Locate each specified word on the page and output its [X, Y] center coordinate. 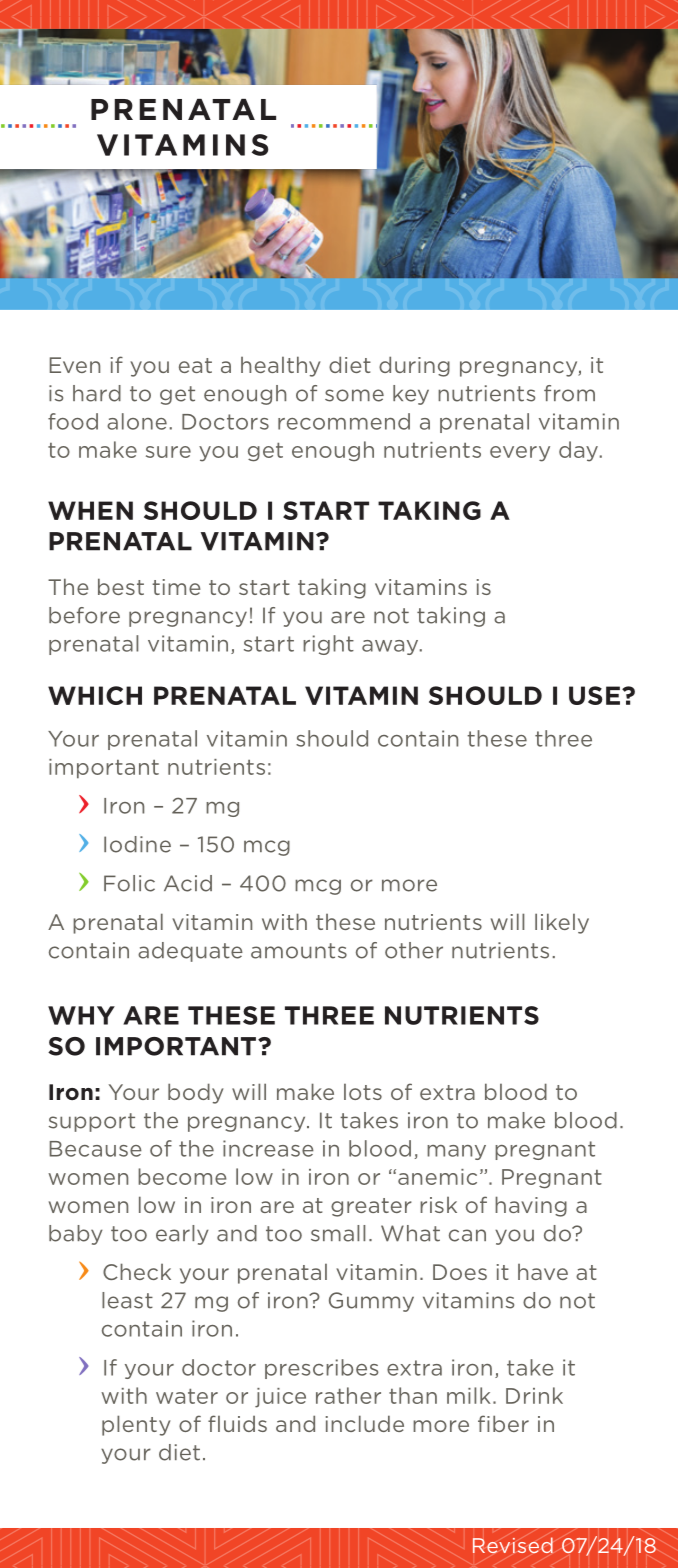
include [365, 1423]
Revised [513, 1545]
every [520, 454]
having [531, 1206]
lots [363, 1091]
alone [137, 421]
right [328, 645]
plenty [136, 1425]
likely [562, 923]
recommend [344, 421]
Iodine [137, 844]
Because [96, 1149]
